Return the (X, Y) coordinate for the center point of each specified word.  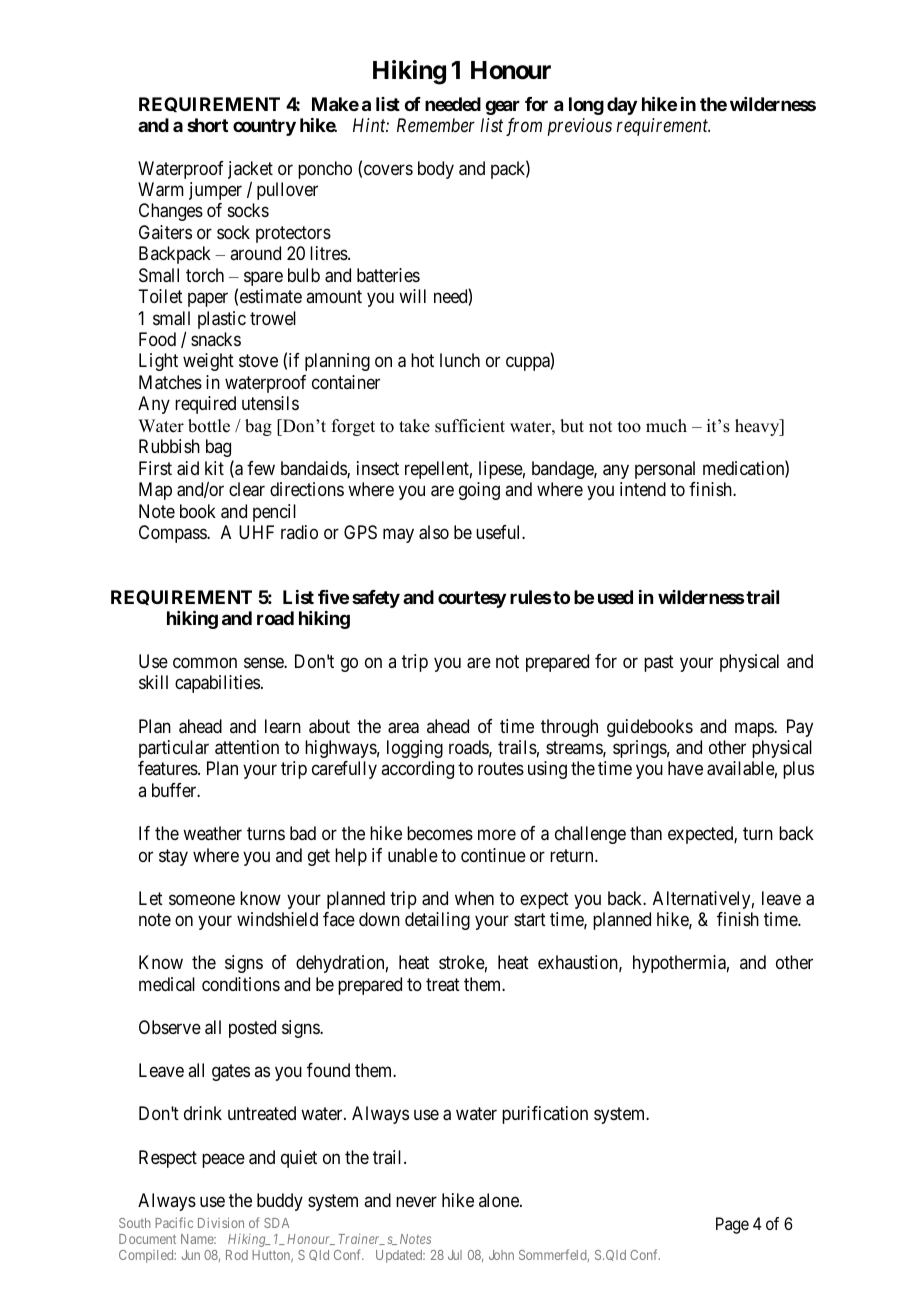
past (659, 663)
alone (500, 1200)
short (207, 125)
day (622, 106)
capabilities (217, 684)
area (403, 728)
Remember (436, 125)
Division (221, 1222)
